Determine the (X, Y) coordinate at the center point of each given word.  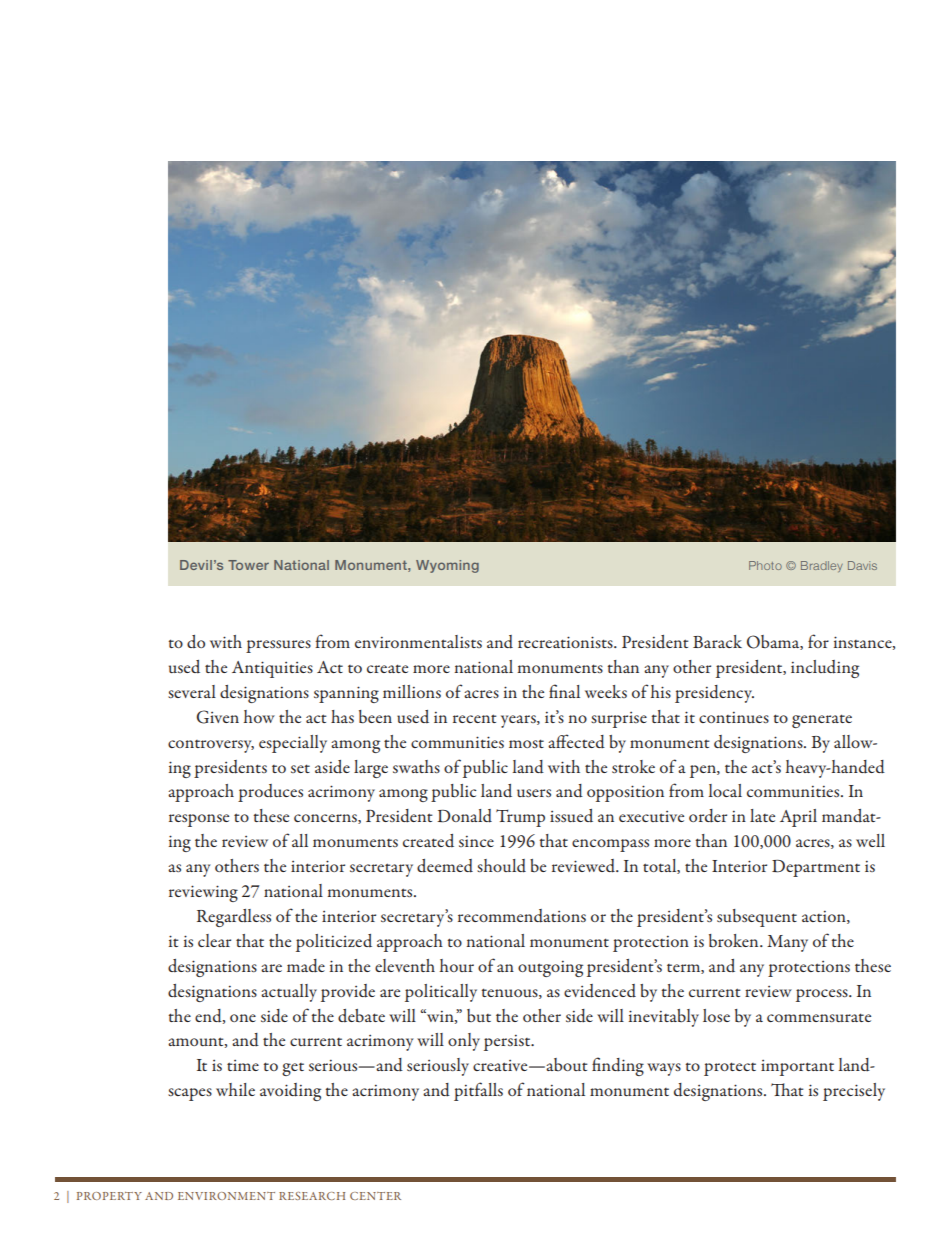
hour (457, 965)
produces (270, 793)
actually (289, 993)
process (823, 995)
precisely (854, 1092)
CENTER (375, 1196)
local (725, 790)
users (534, 793)
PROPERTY (109, 1196)
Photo (765, 565)
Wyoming (447, 566)
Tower (248, 565)
